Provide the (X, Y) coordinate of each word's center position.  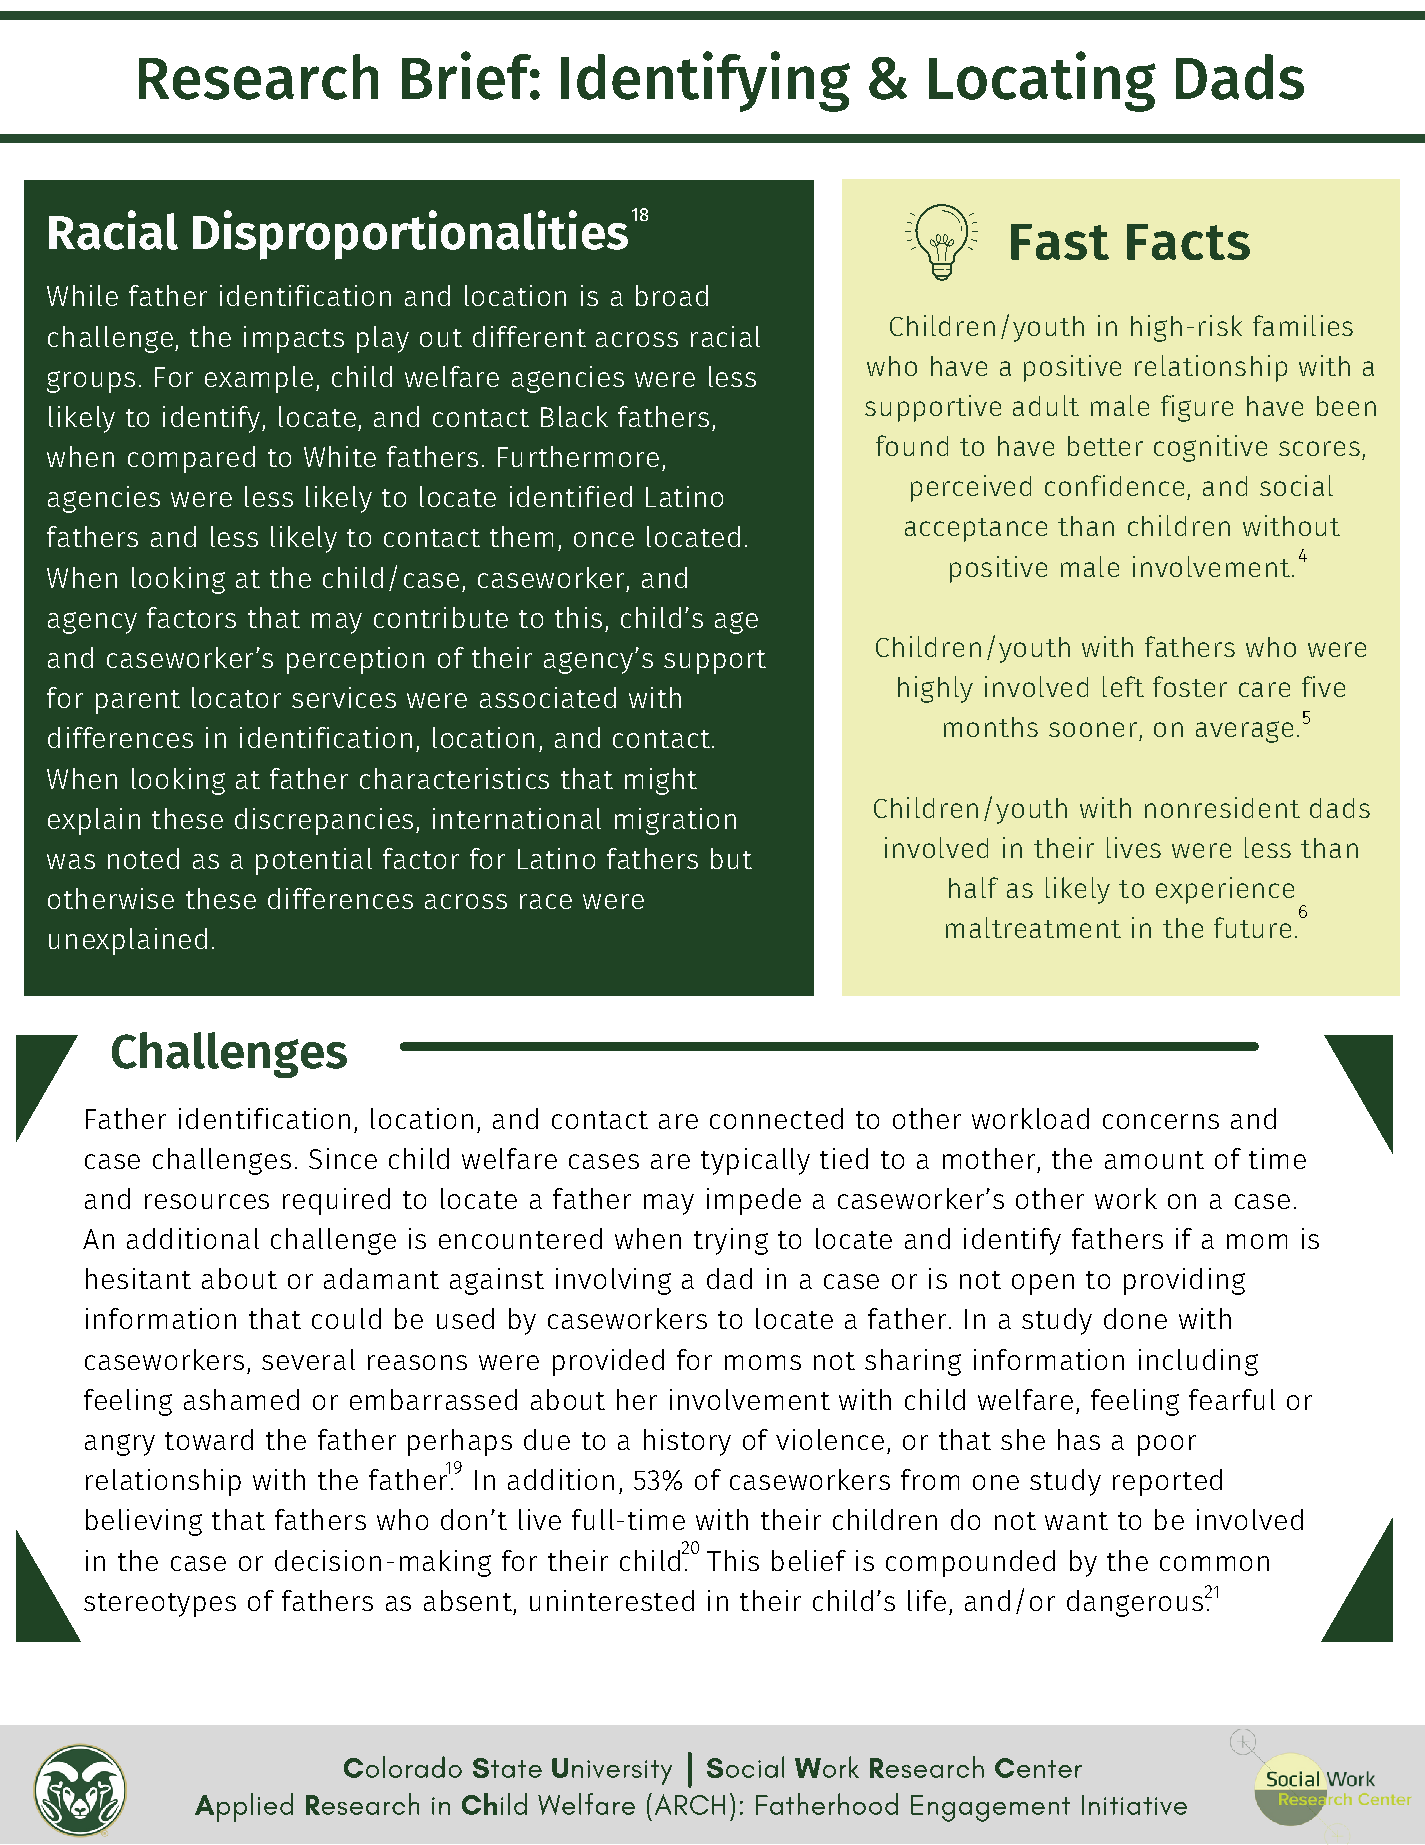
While (82, 295)
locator (236, 697)
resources (207, 1201)
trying (731, 1241)
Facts (1188, 242)
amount (1154, 1160)
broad (672, 295)
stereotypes (160, 1605)
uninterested (612, 1600)
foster (1190, 686)
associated (548, 697)
